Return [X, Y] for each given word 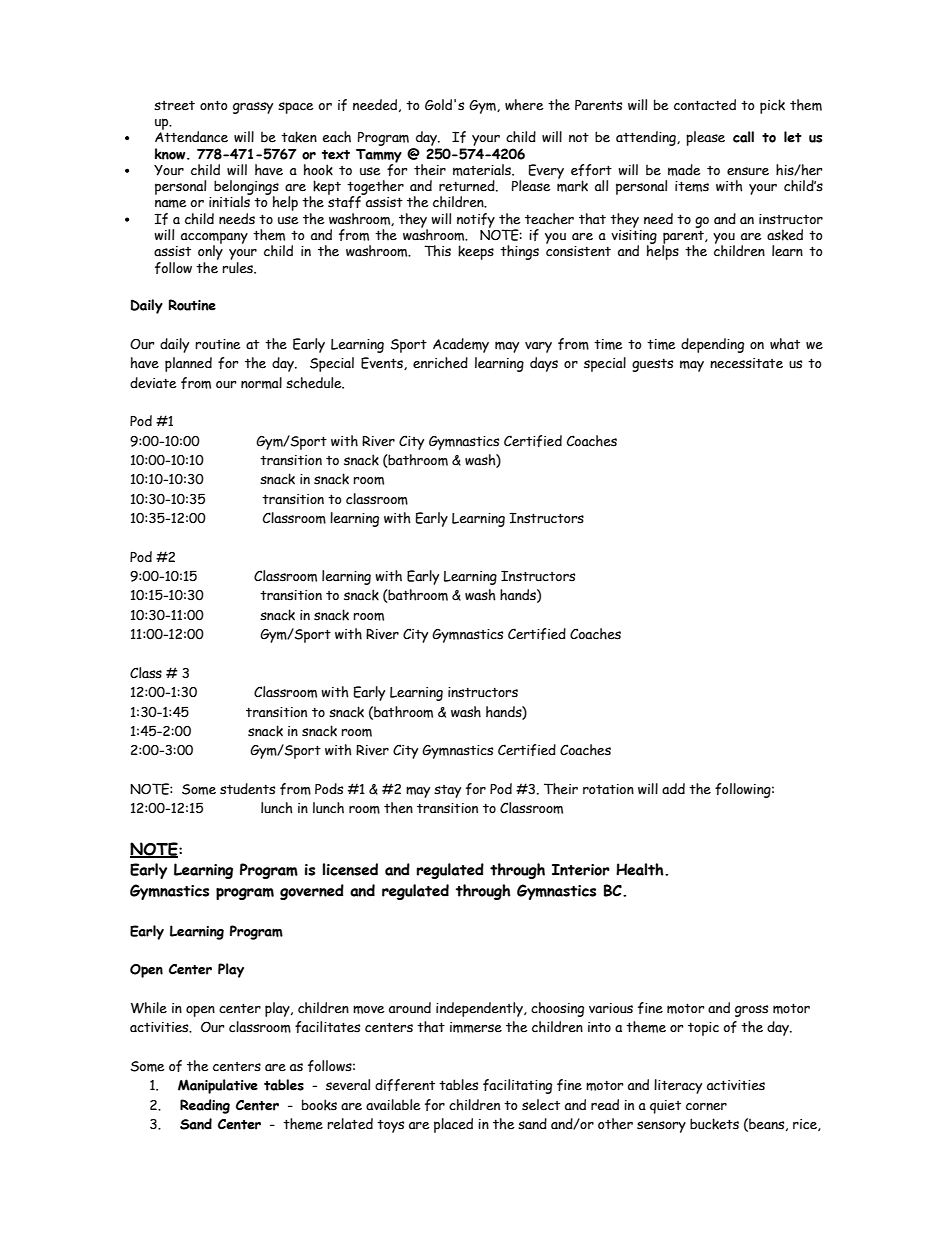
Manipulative [218, 1086]
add [673, 789]
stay [447, 791]
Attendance [191, 136]
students [247, 789]
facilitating [517, 1086]
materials [483, 170]
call [743, 137]
